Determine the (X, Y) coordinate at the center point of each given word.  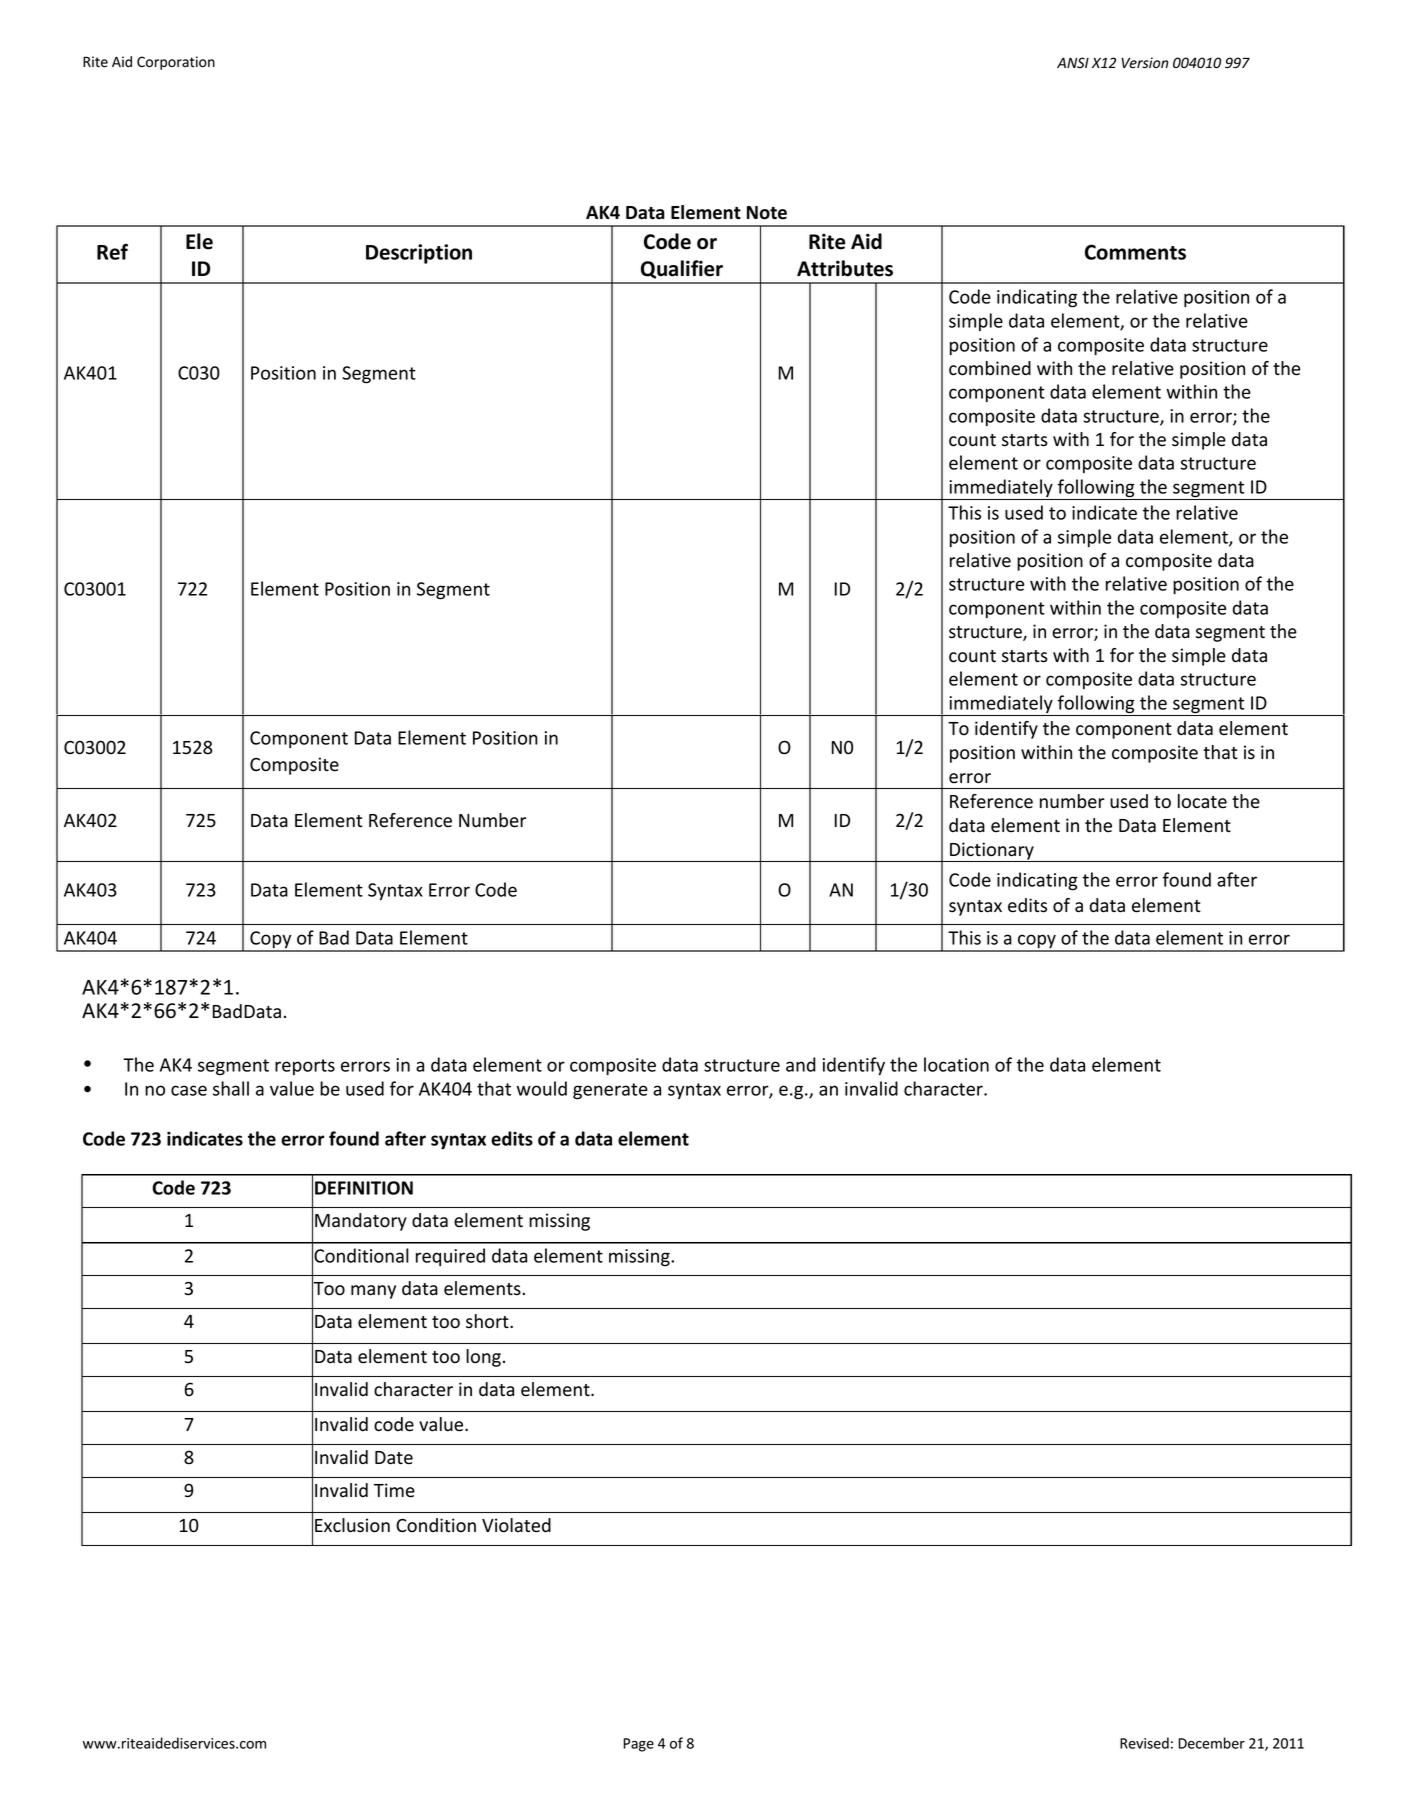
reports (305, 1067)
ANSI (1073, 62)
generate (610, 1091)
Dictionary (992, 852)
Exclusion (352, 1525)
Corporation (176, 63)
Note (767, 213)
